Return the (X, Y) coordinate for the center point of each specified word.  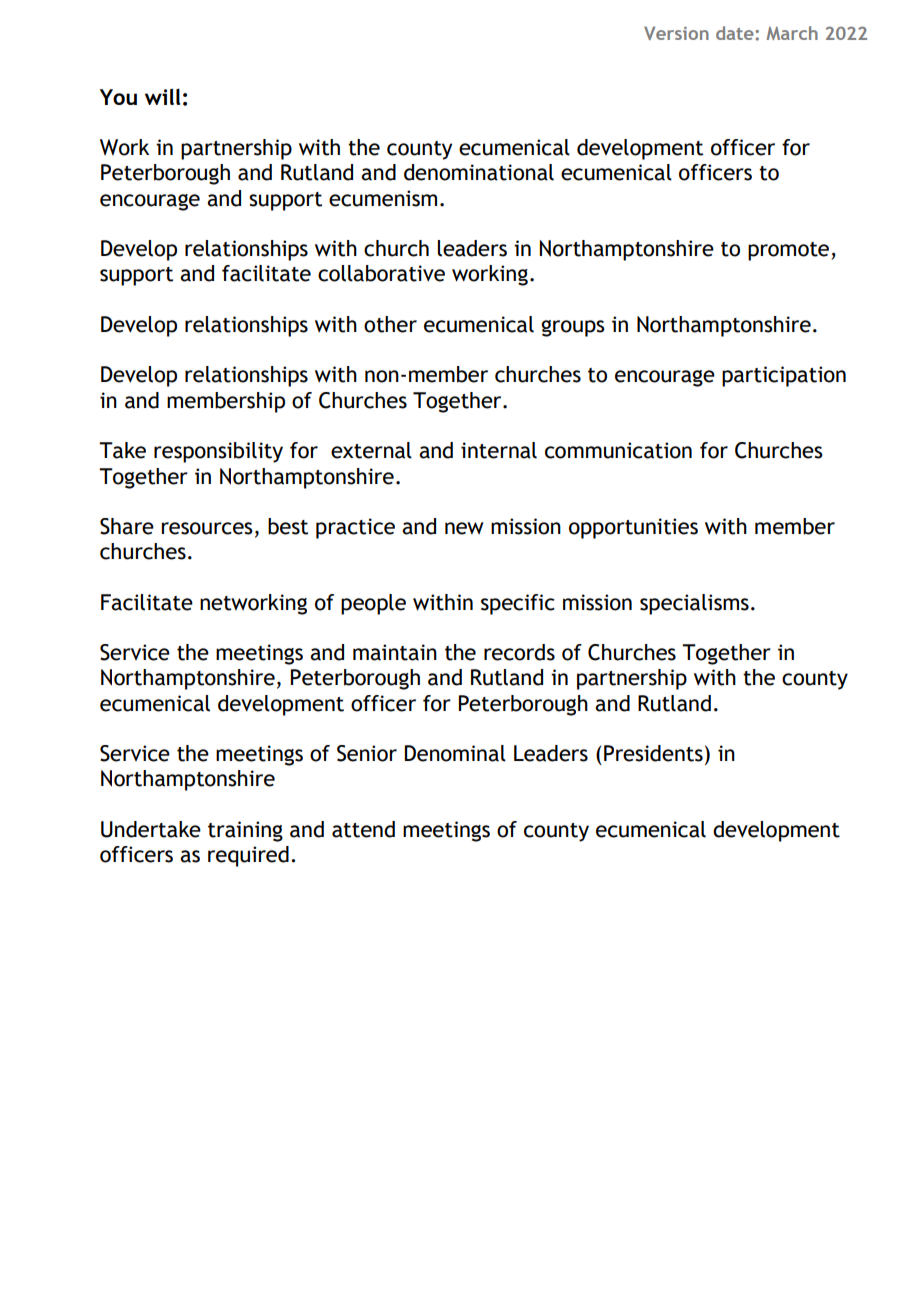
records (519, 652)
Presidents (653, 753)
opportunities (633, 528)
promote (788, 251)
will (163, 96)
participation (784, 376)
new (464, 528)
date (736, 33)
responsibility (218, 452)
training (245, 831)
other (390, 324)
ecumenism (383, 198)
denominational (479, 172)
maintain (395, 652)
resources (207, 528)
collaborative (381, 273)
